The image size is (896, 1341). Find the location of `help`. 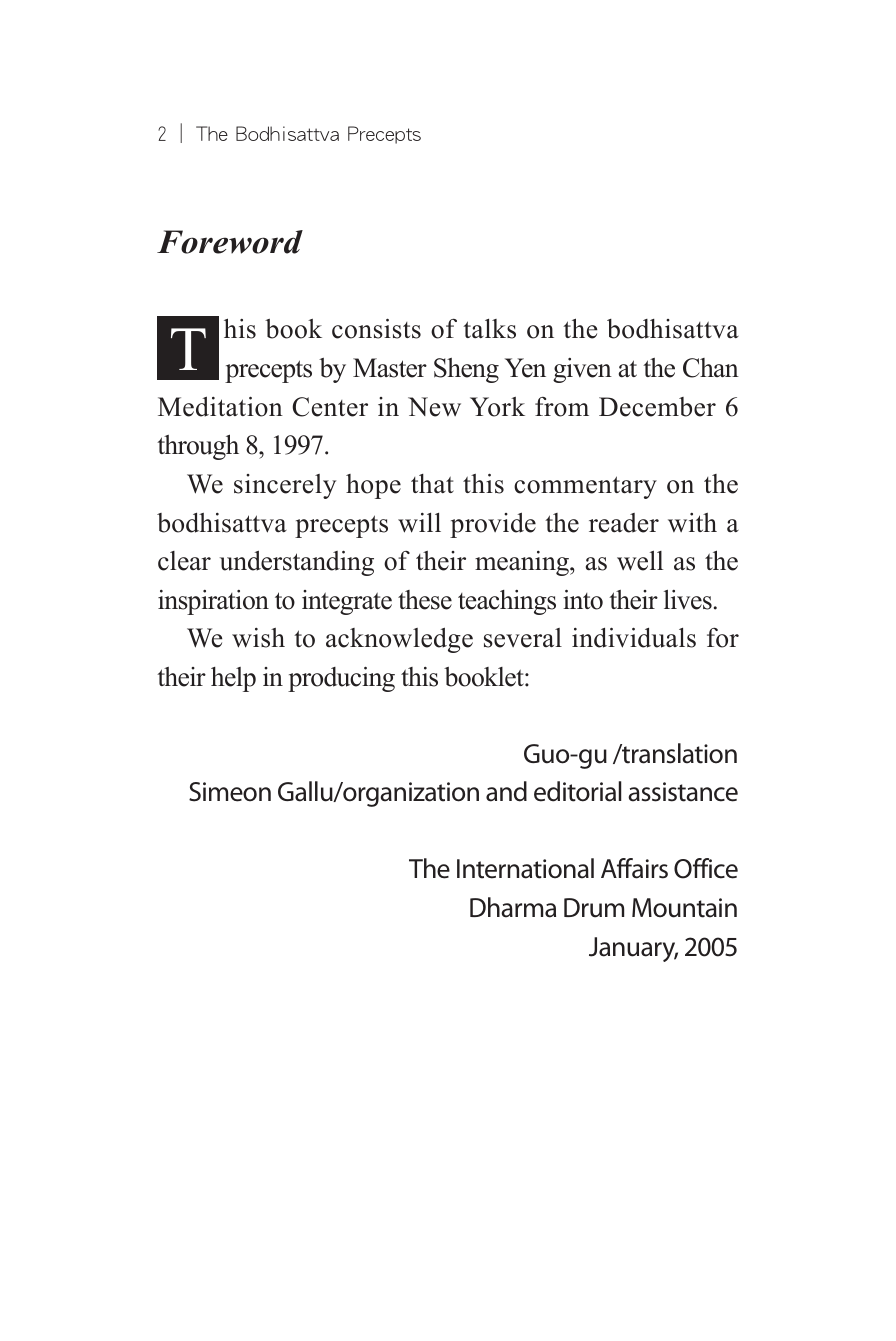

help is located at coordinates (233, 679).
